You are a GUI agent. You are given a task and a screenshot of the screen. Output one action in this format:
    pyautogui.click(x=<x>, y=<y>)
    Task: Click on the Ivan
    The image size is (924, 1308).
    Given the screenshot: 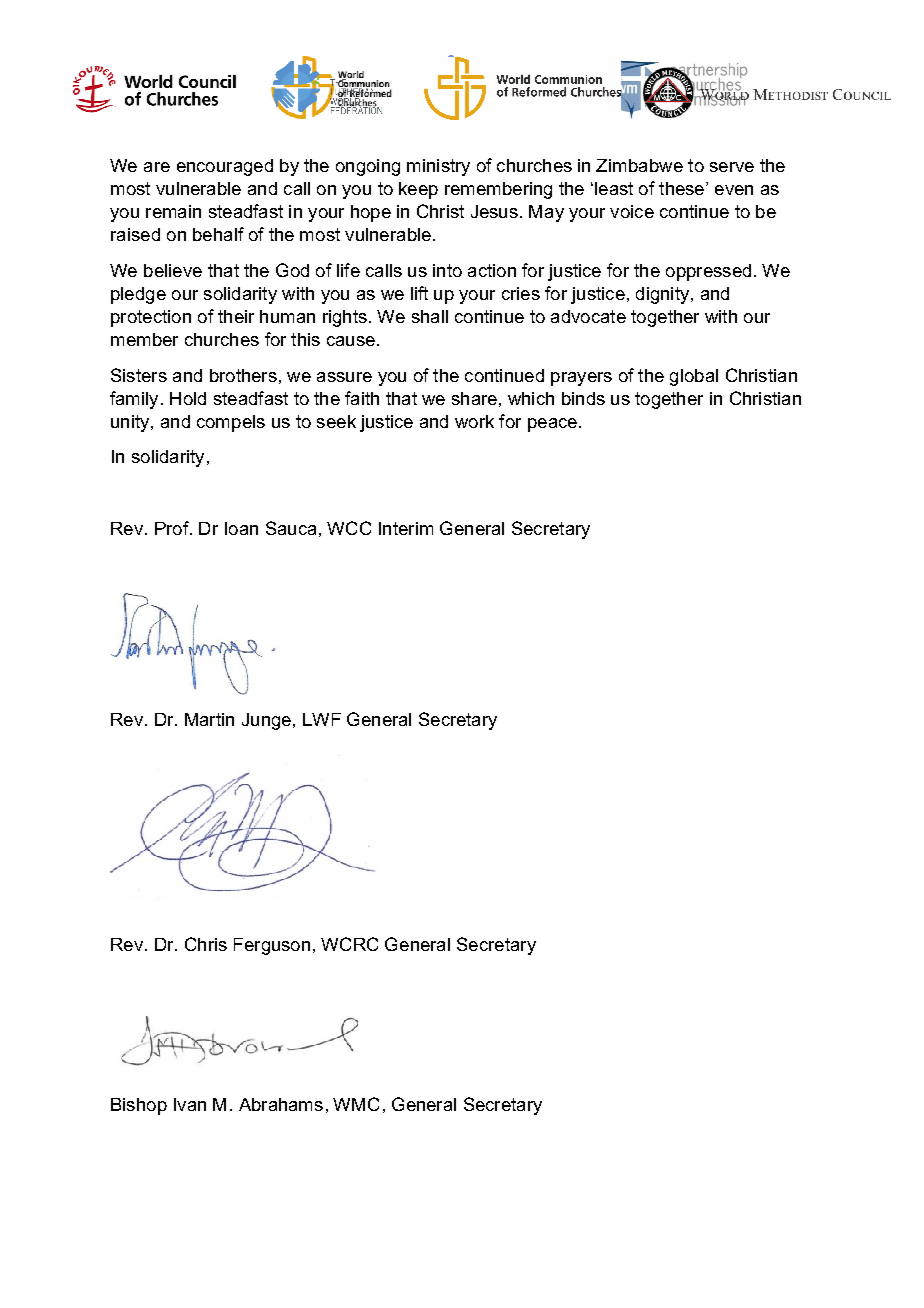 What is the action you would take?
    pyautogui.click(x=190, y=1104)
